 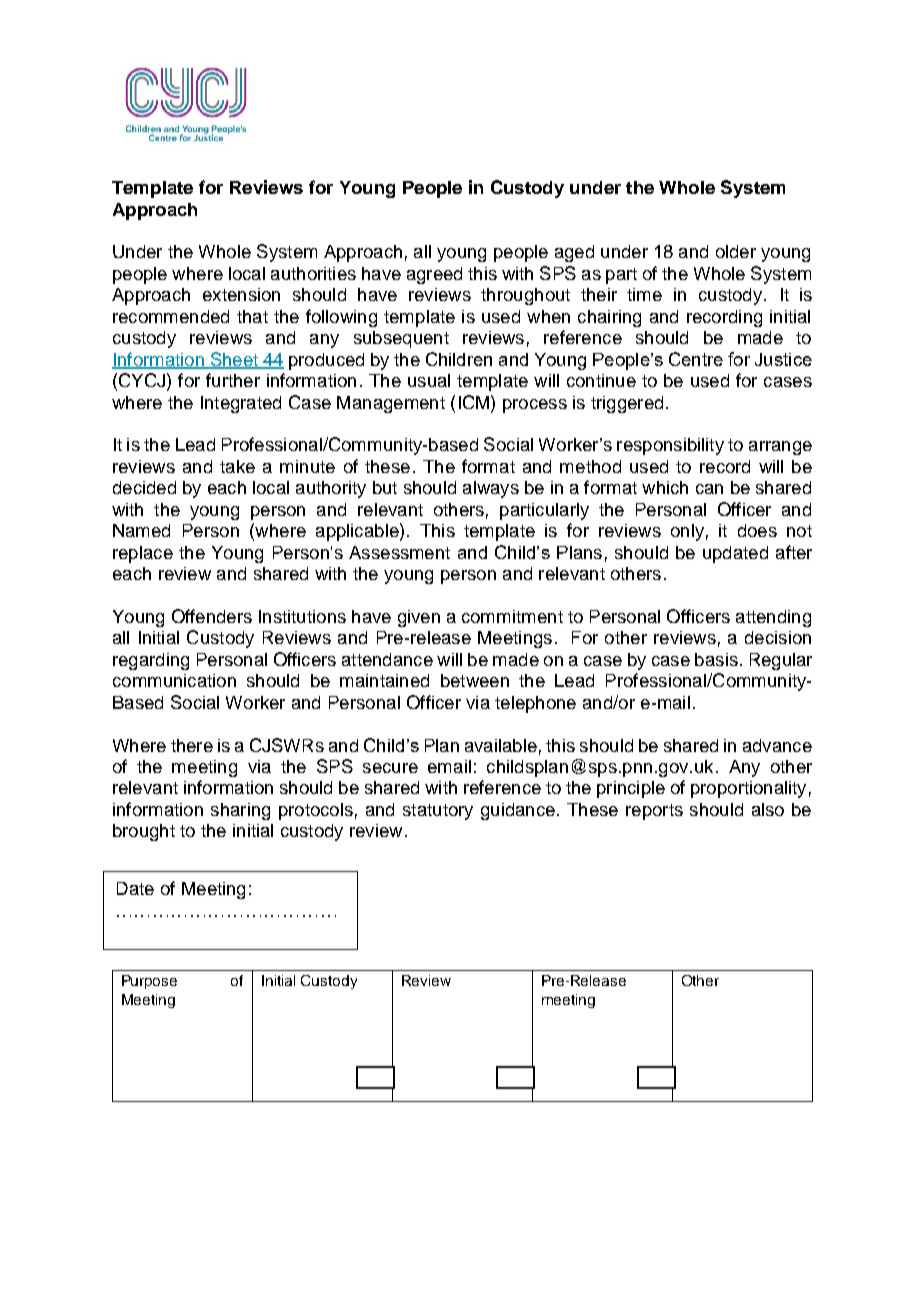 I want to click on there, so click(x=192, y=745).
